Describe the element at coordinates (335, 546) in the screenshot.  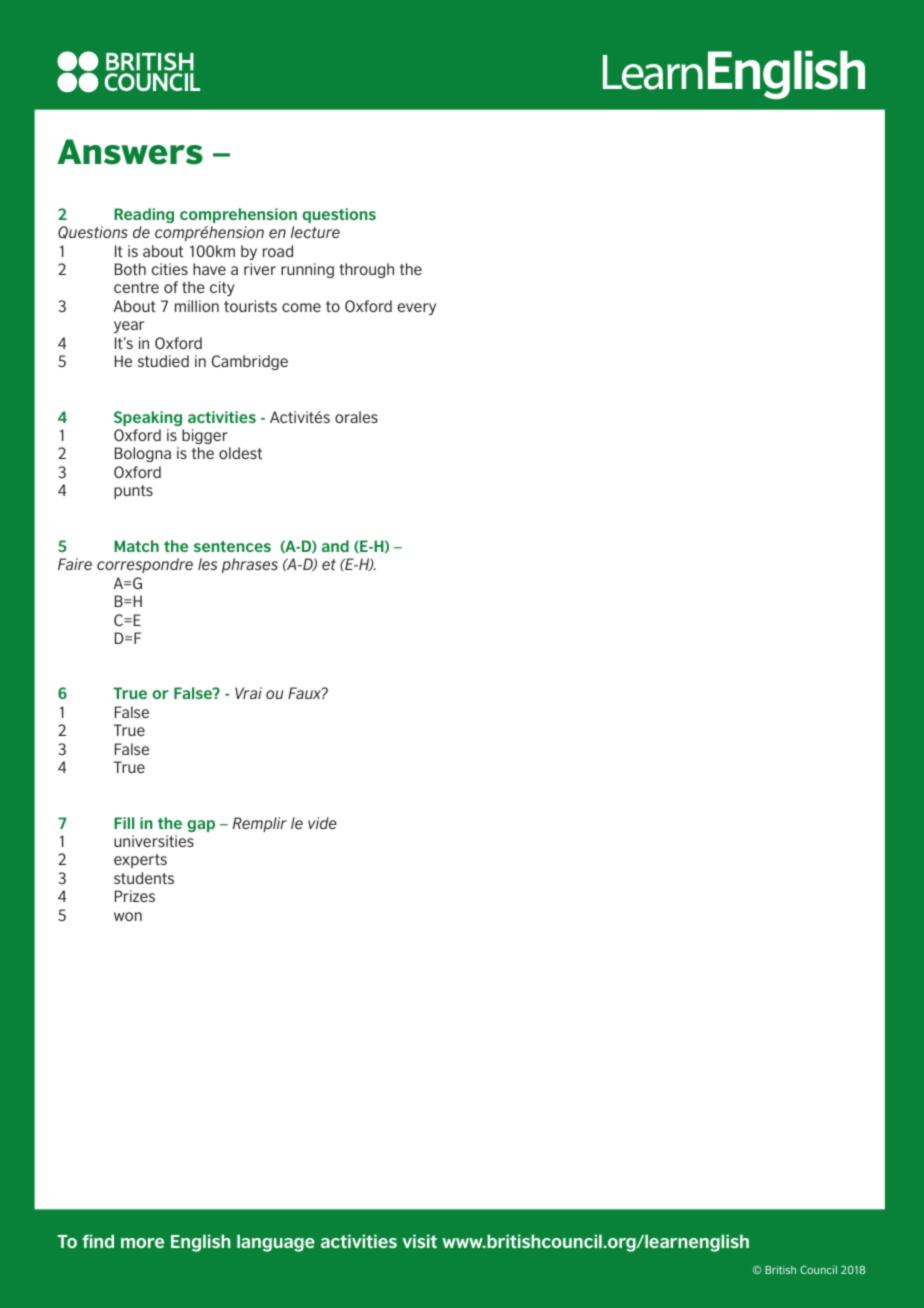
I see `and` at that location.
